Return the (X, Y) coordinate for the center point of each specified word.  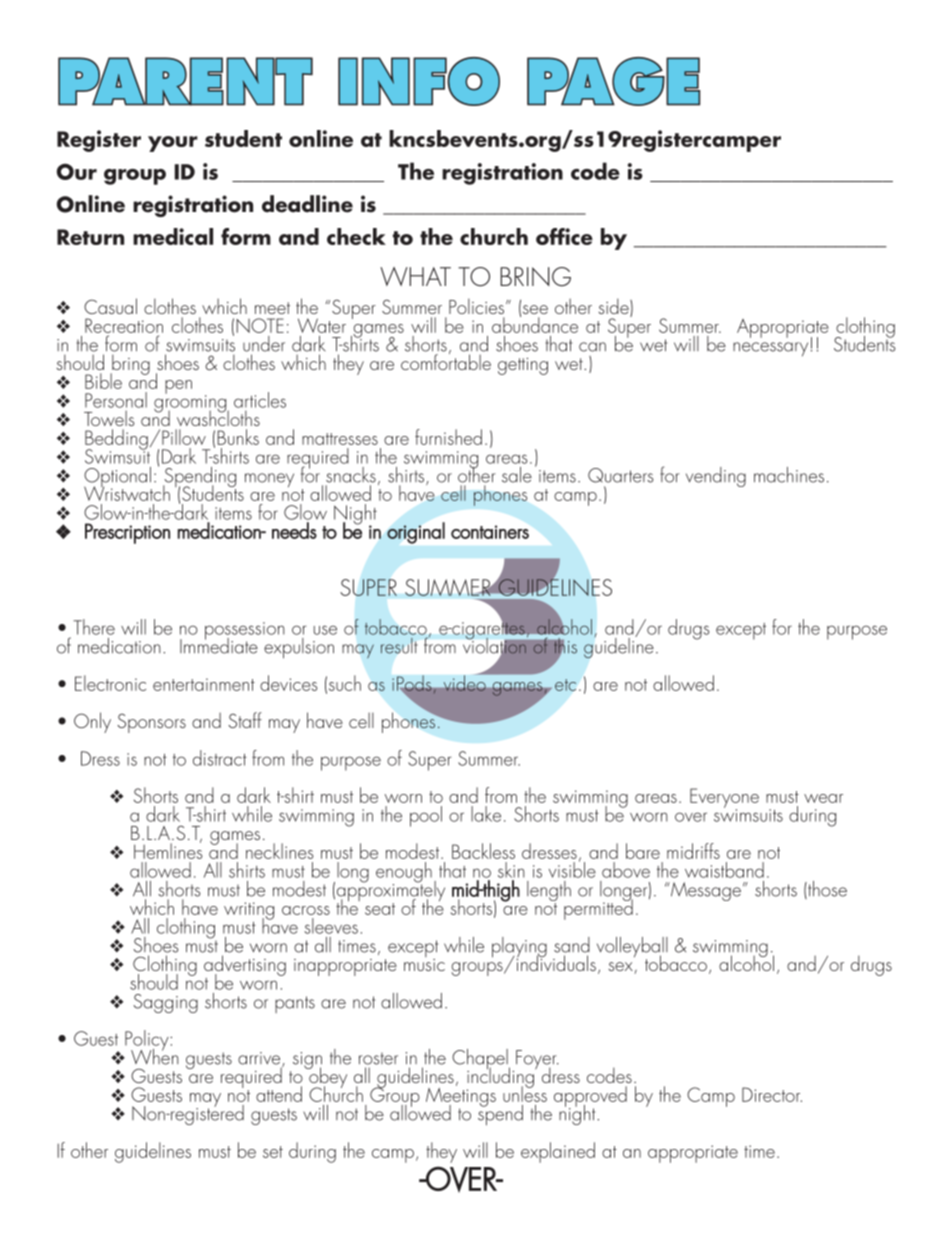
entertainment (204, 684)
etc (565, 685)
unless (525, 1093)
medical (173, 236)
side (614, 307)
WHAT (415, 276)
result (399, 646)
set (273, 1152)
